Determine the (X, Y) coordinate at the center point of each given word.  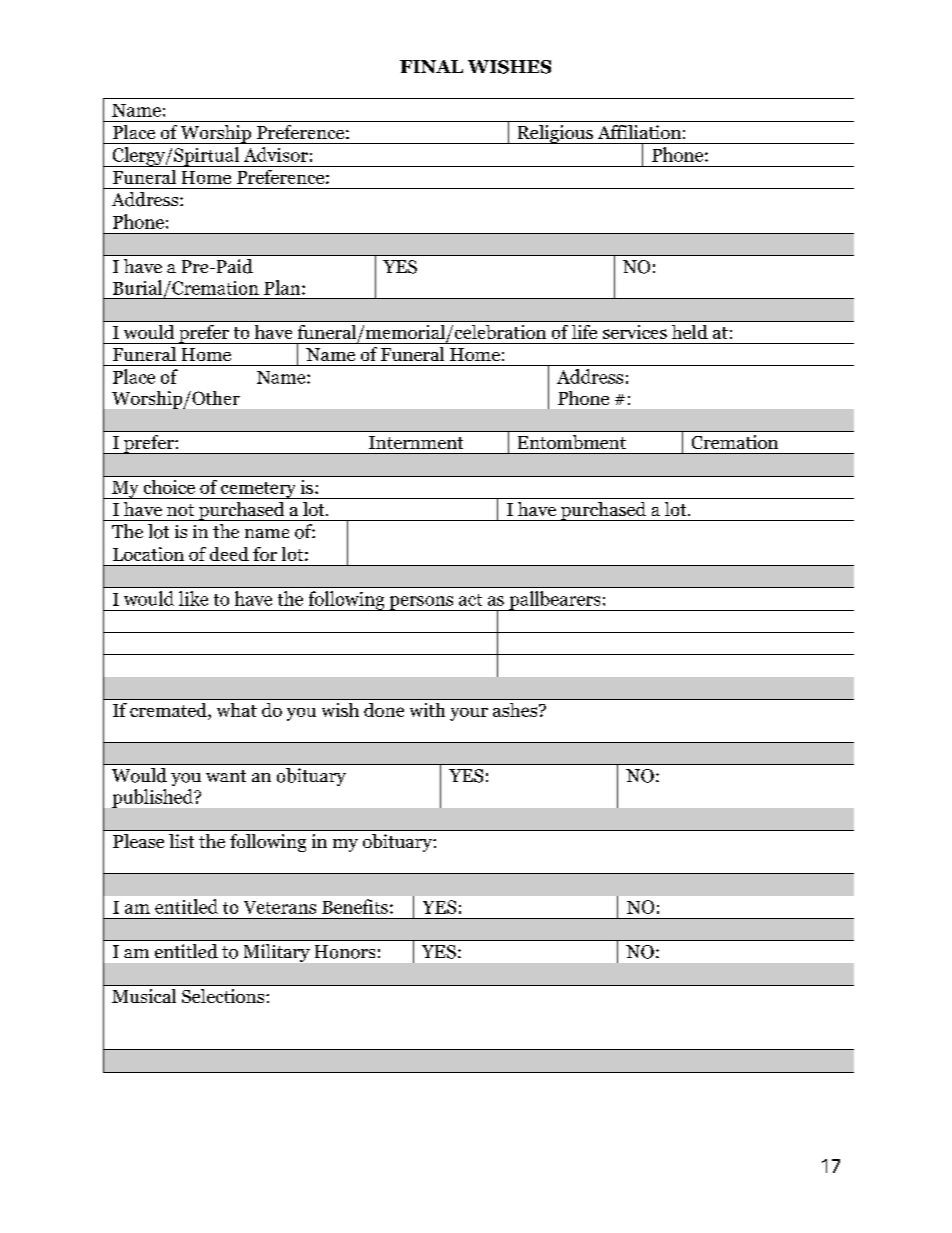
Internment (416, 442)
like (193, 598)
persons (421, 603)
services (635, 332)
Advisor (276, 154)
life (584, 332)
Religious (555, 134)
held (690, 332)
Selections (224, 996)
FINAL (431, 66)
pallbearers (555, 601)
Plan (283, 287)
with (427, 710)
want (226, 776)
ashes (515, 710)
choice (169, 487)
